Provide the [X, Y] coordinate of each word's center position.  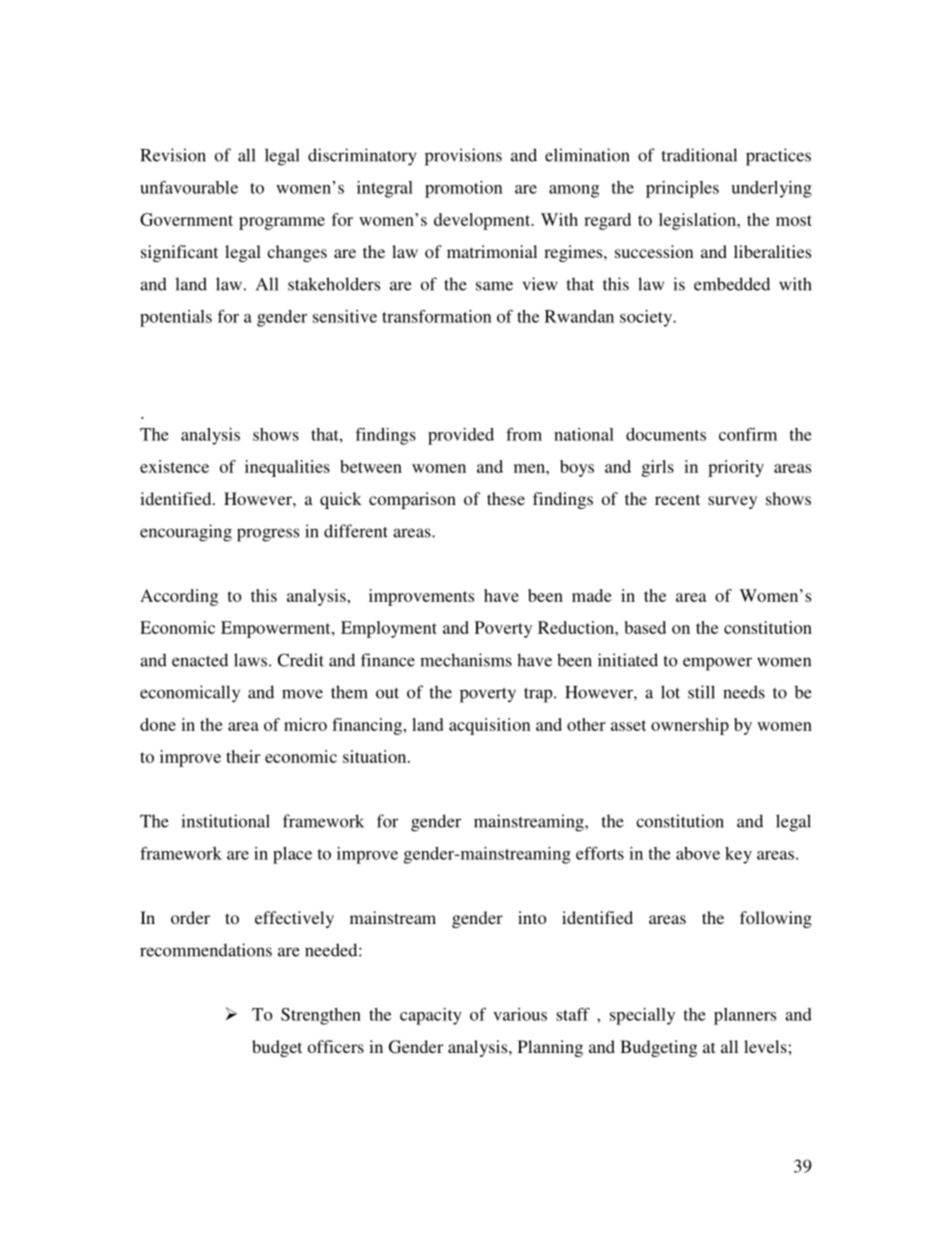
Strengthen [321, 1016]
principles [682, 189]
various [520, 1014]
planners [745, 1016]
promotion [464, 189]
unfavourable [189, 187]
